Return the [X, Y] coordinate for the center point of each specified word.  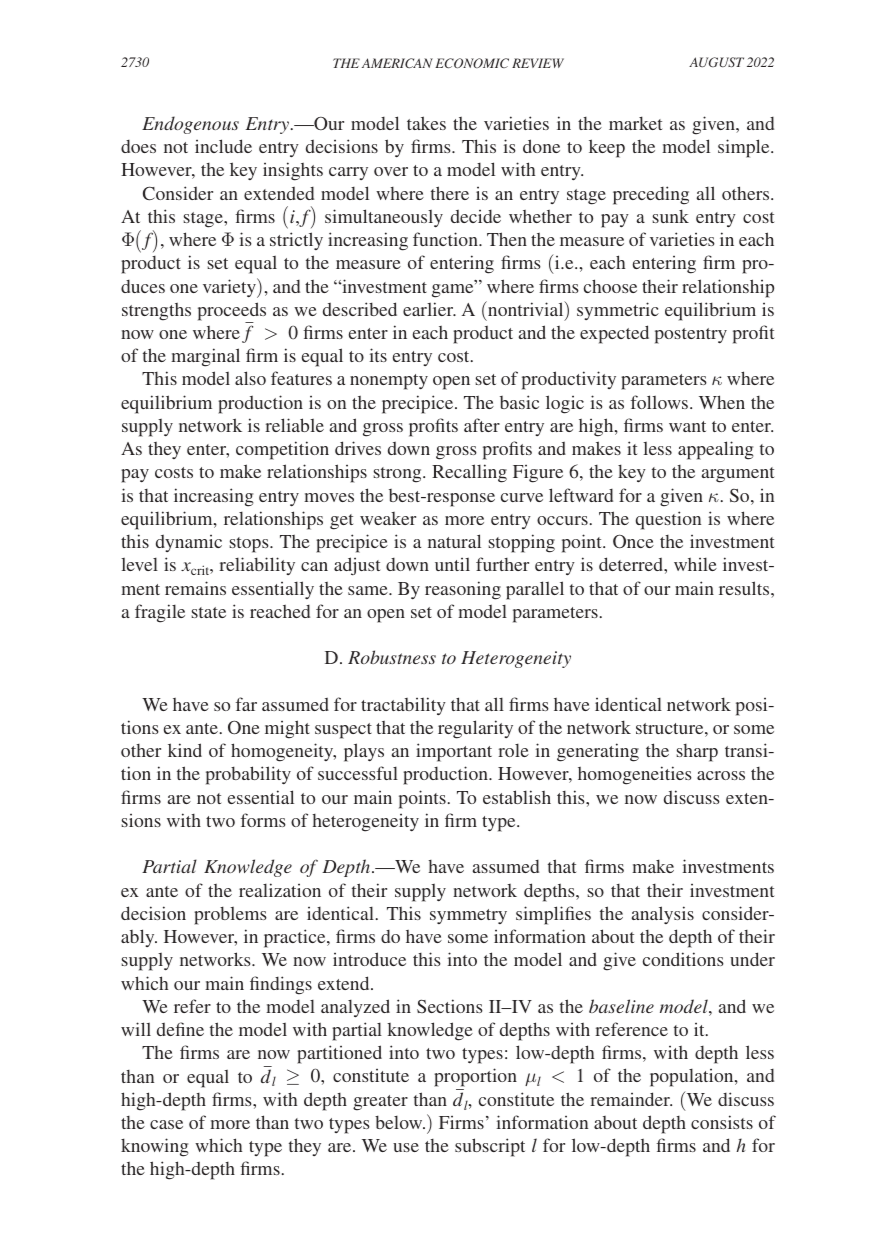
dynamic [189, 543]
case [166, 1124]
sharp [697, 753]
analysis [663, 915]
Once [633, 541]
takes [426, 123]
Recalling [469, 473]
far [246, 704]
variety [230, 288]
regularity [475, 729]
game [454, 290]
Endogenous [190, 125]
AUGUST [716, 62]
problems [230, 915]
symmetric [618, 311]
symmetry [468, 916]
